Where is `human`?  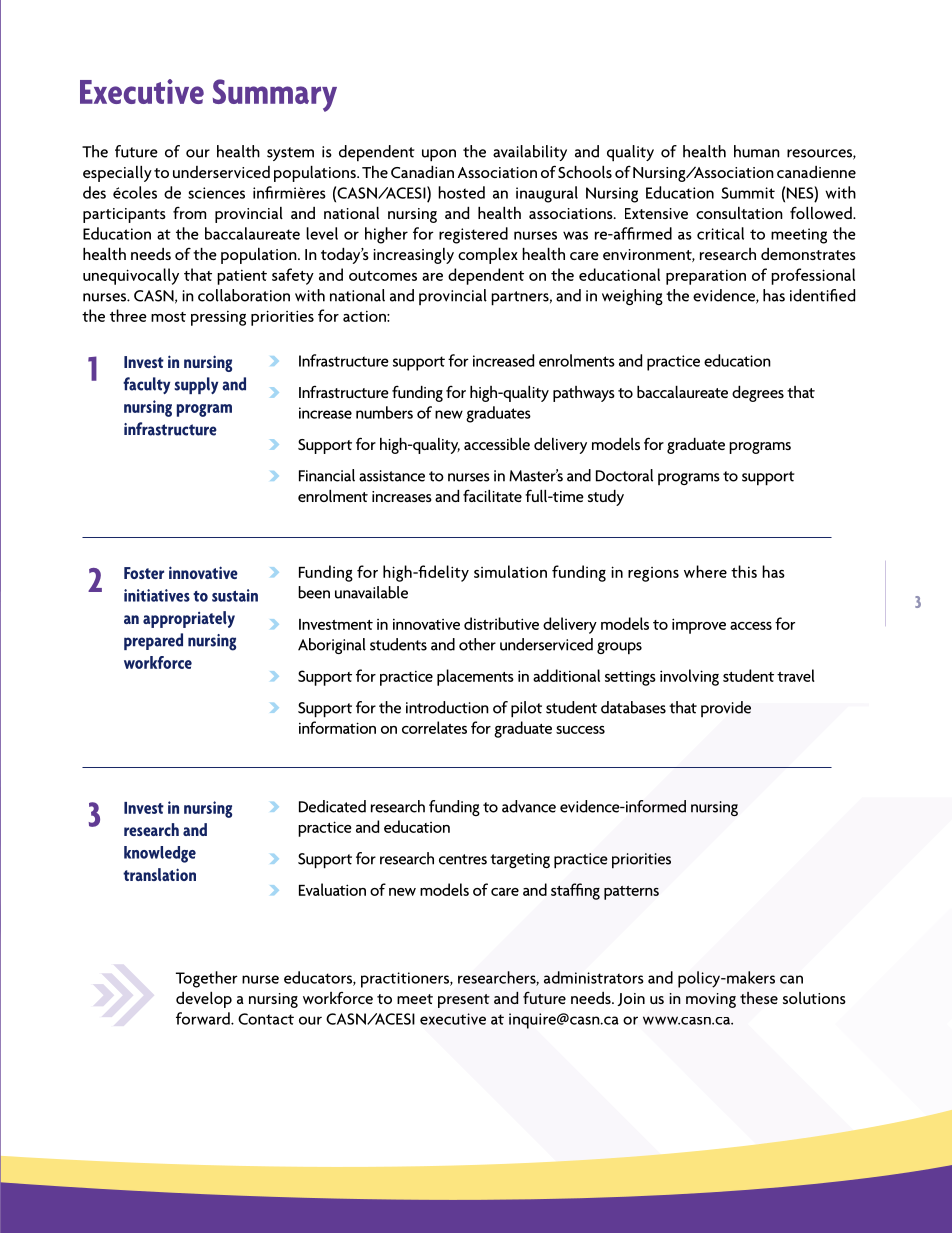
human is located at coordinates (757, 151).
